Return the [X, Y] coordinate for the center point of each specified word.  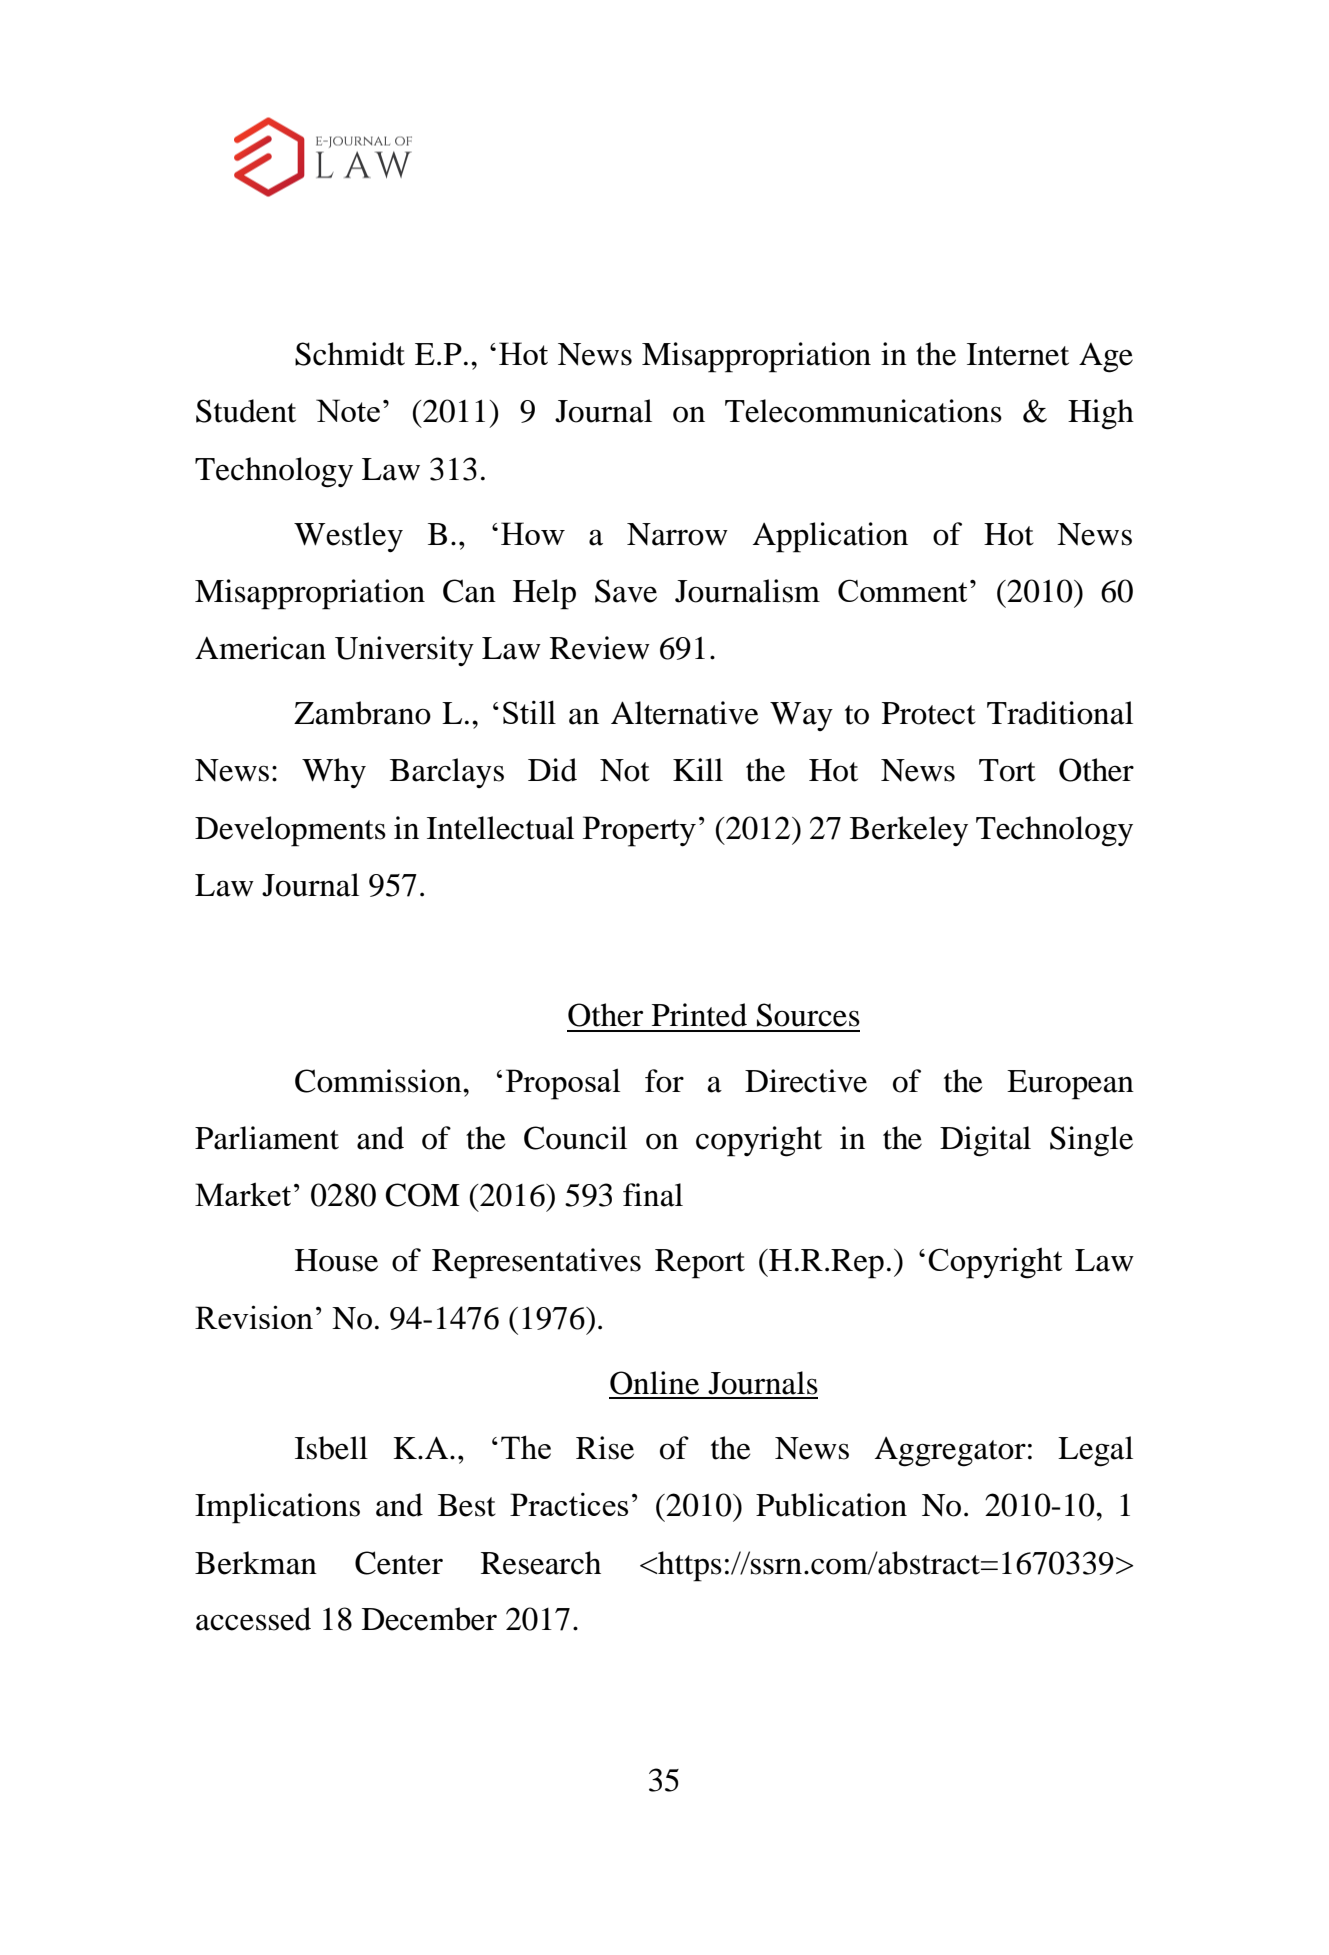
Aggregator [950, 1452]
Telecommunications [863, 411]
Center [399, 1563]
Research [541, 1563]
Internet [1018, 354]
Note [348, 410]
